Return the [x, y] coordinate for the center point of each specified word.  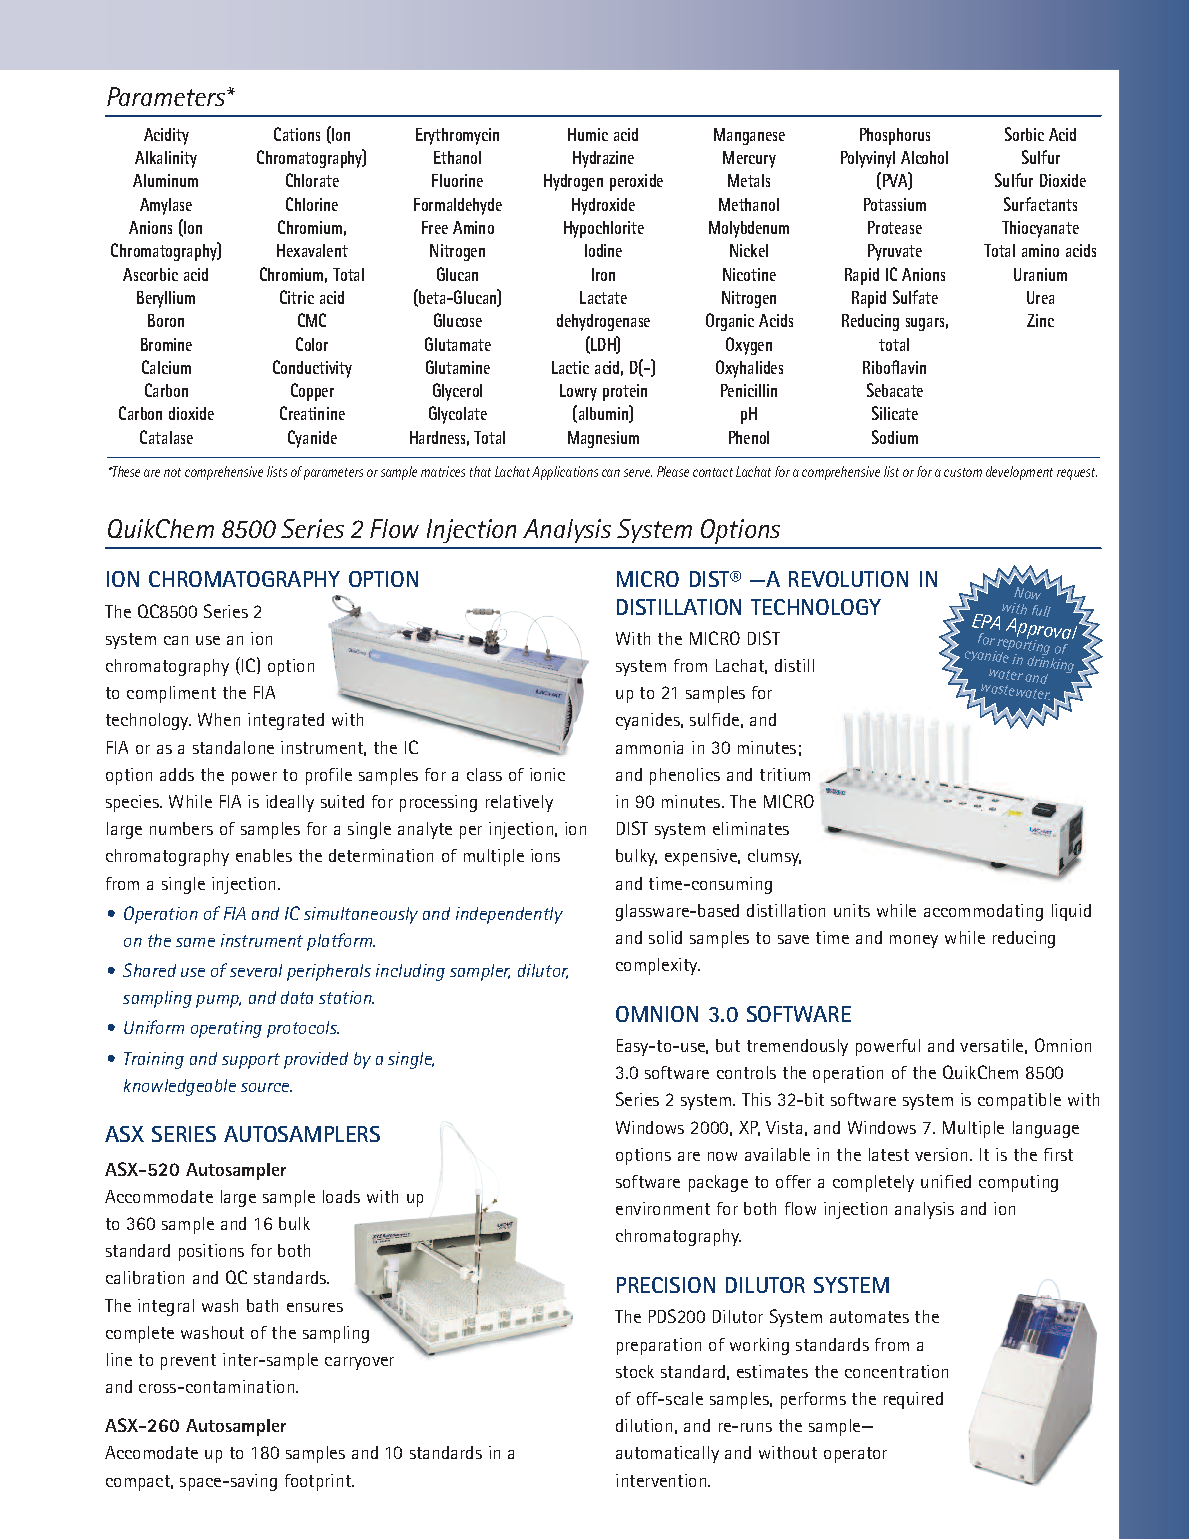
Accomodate [151, 1452]
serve [638, 473]
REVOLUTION [848, 579]
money [914, 941]
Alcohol [924, 157]
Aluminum [165, 180]
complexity [658, 966]
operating [226, 1029]
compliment [171, 694]
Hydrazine [603, 159]
